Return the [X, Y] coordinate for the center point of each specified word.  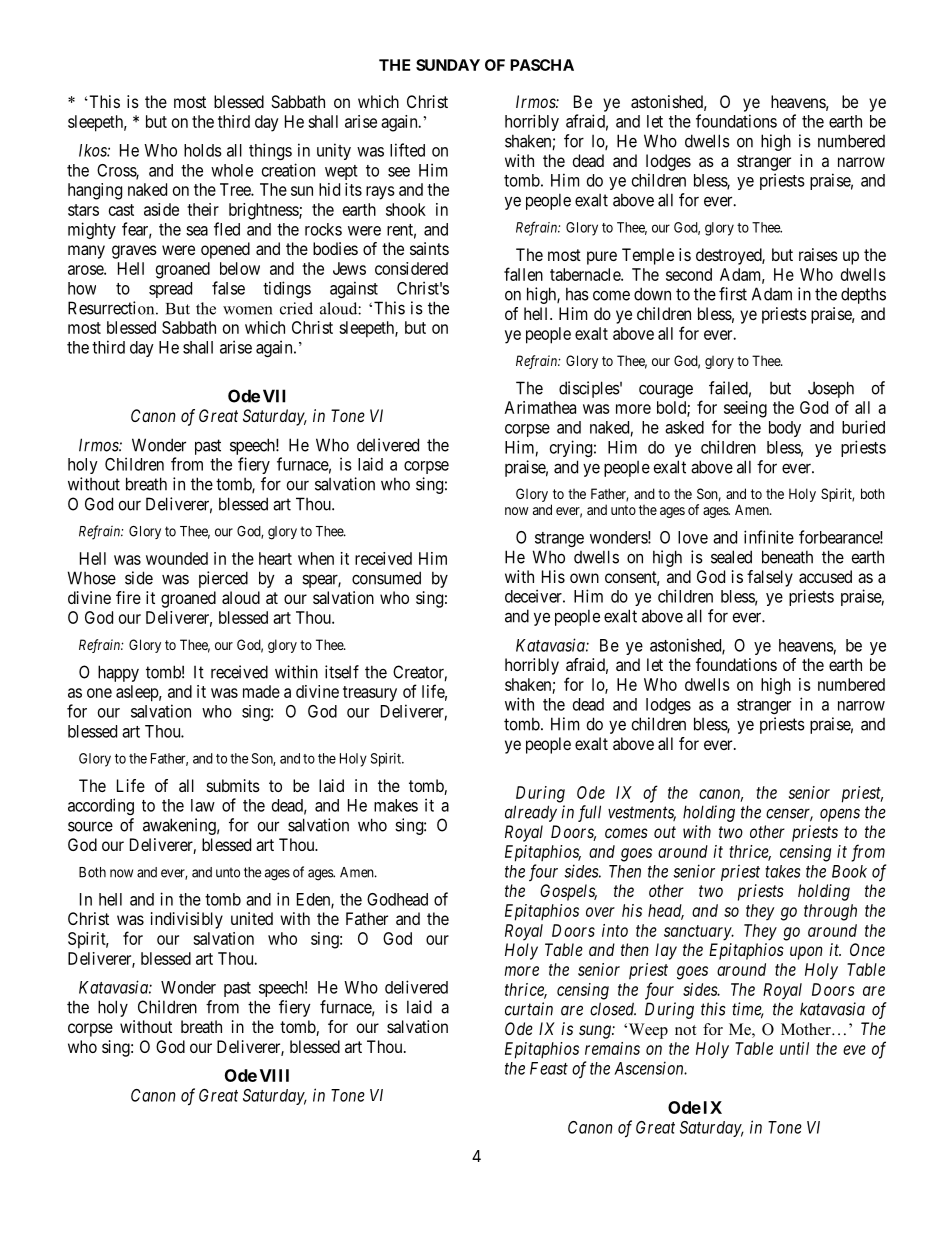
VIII [274, 1075]
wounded [177, 558]
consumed [386, 578]
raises [818, 254]
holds [203, 150]
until [794, 1048]
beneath [787, 557]
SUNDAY [448, 65]
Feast [549, 1068]
